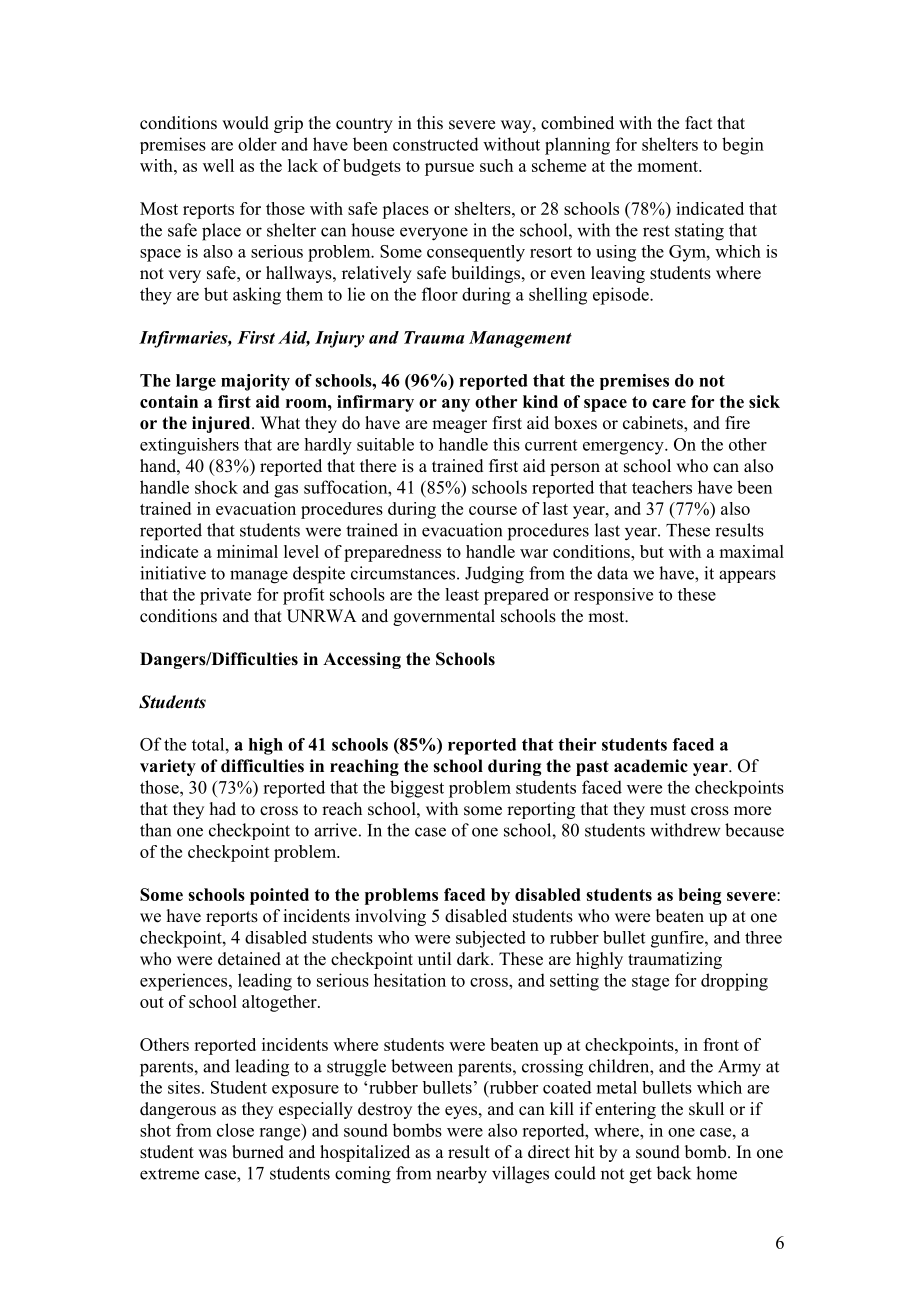  Describe the element at coordinates (279, 896) in the page. I see `pointed` at that location.
